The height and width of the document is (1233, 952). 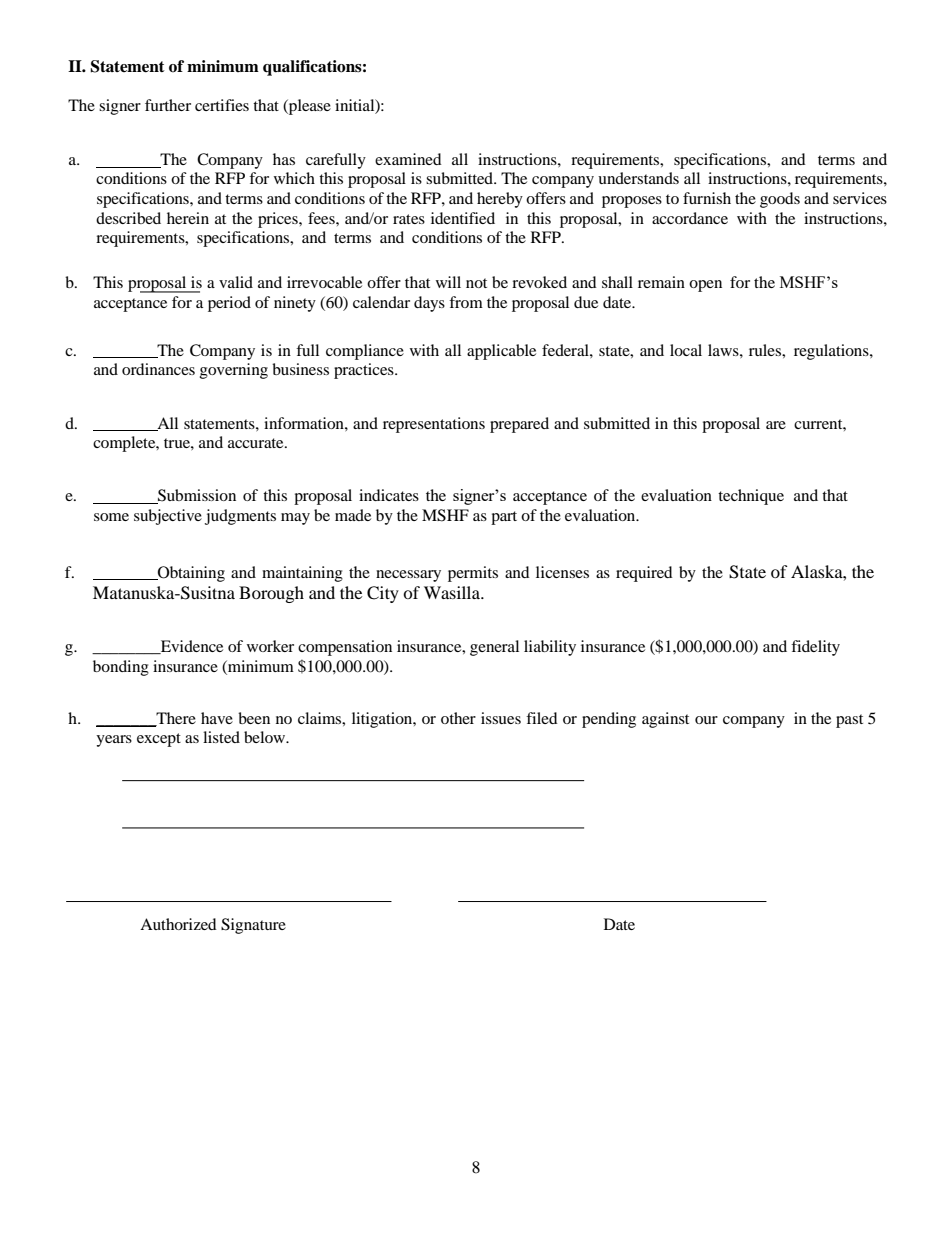 What do you see at coordinates (832, 352) in the document?
I see `regulations` at bounding box center [832, 352].
